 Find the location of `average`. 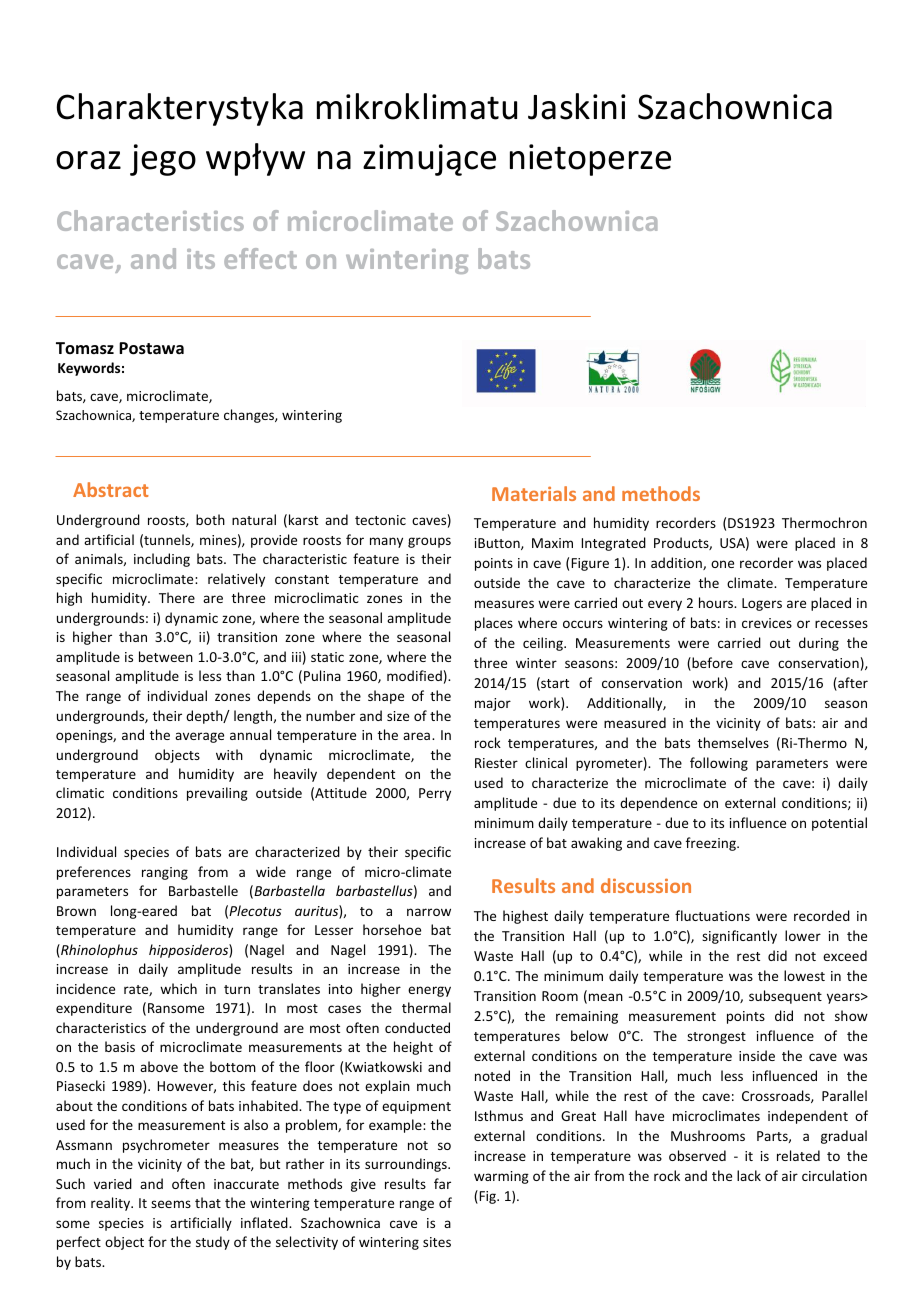

average is located at coordinates (199, 737).
